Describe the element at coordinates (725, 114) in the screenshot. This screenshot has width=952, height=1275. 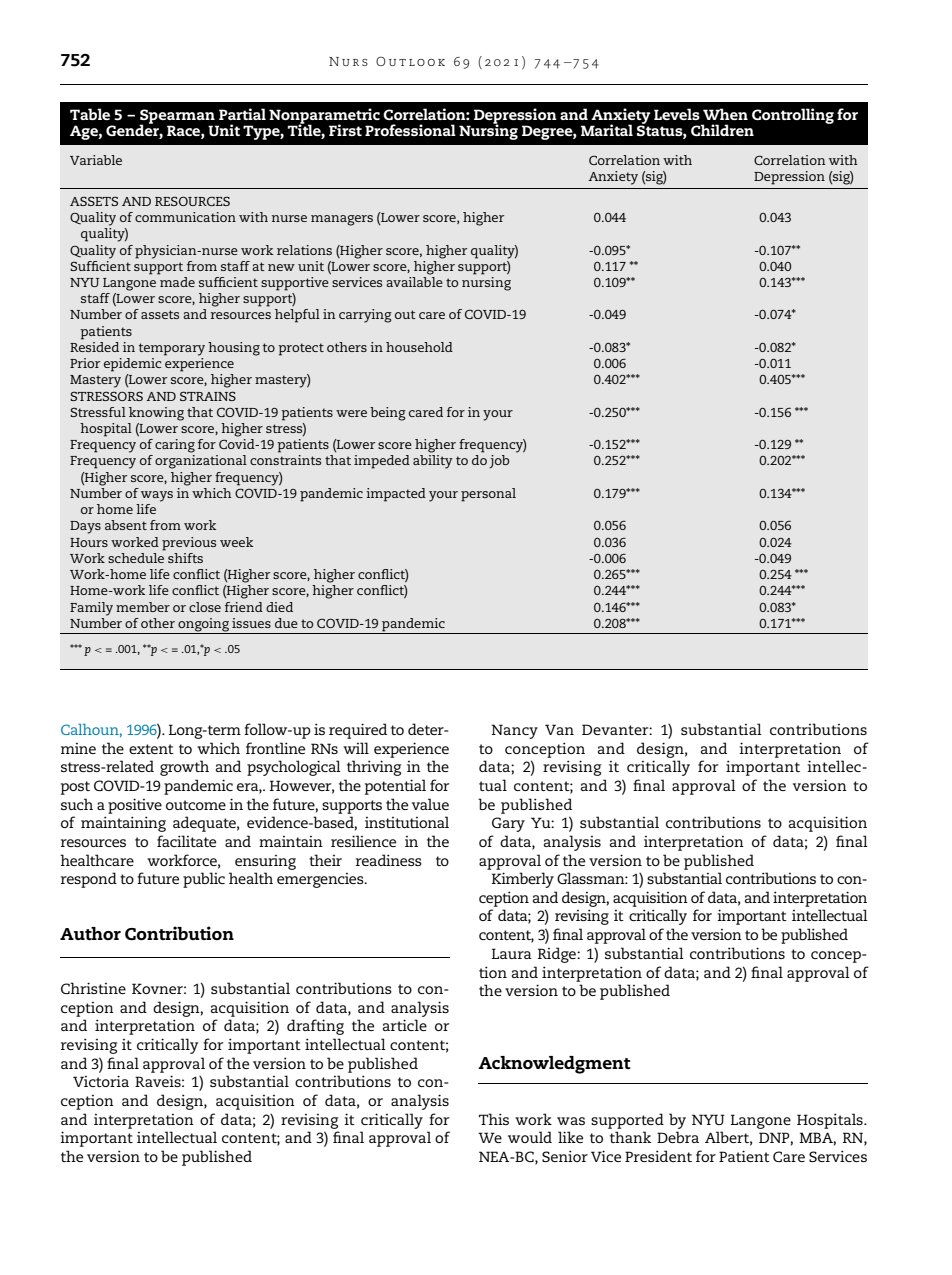
I see `When` at that location.
